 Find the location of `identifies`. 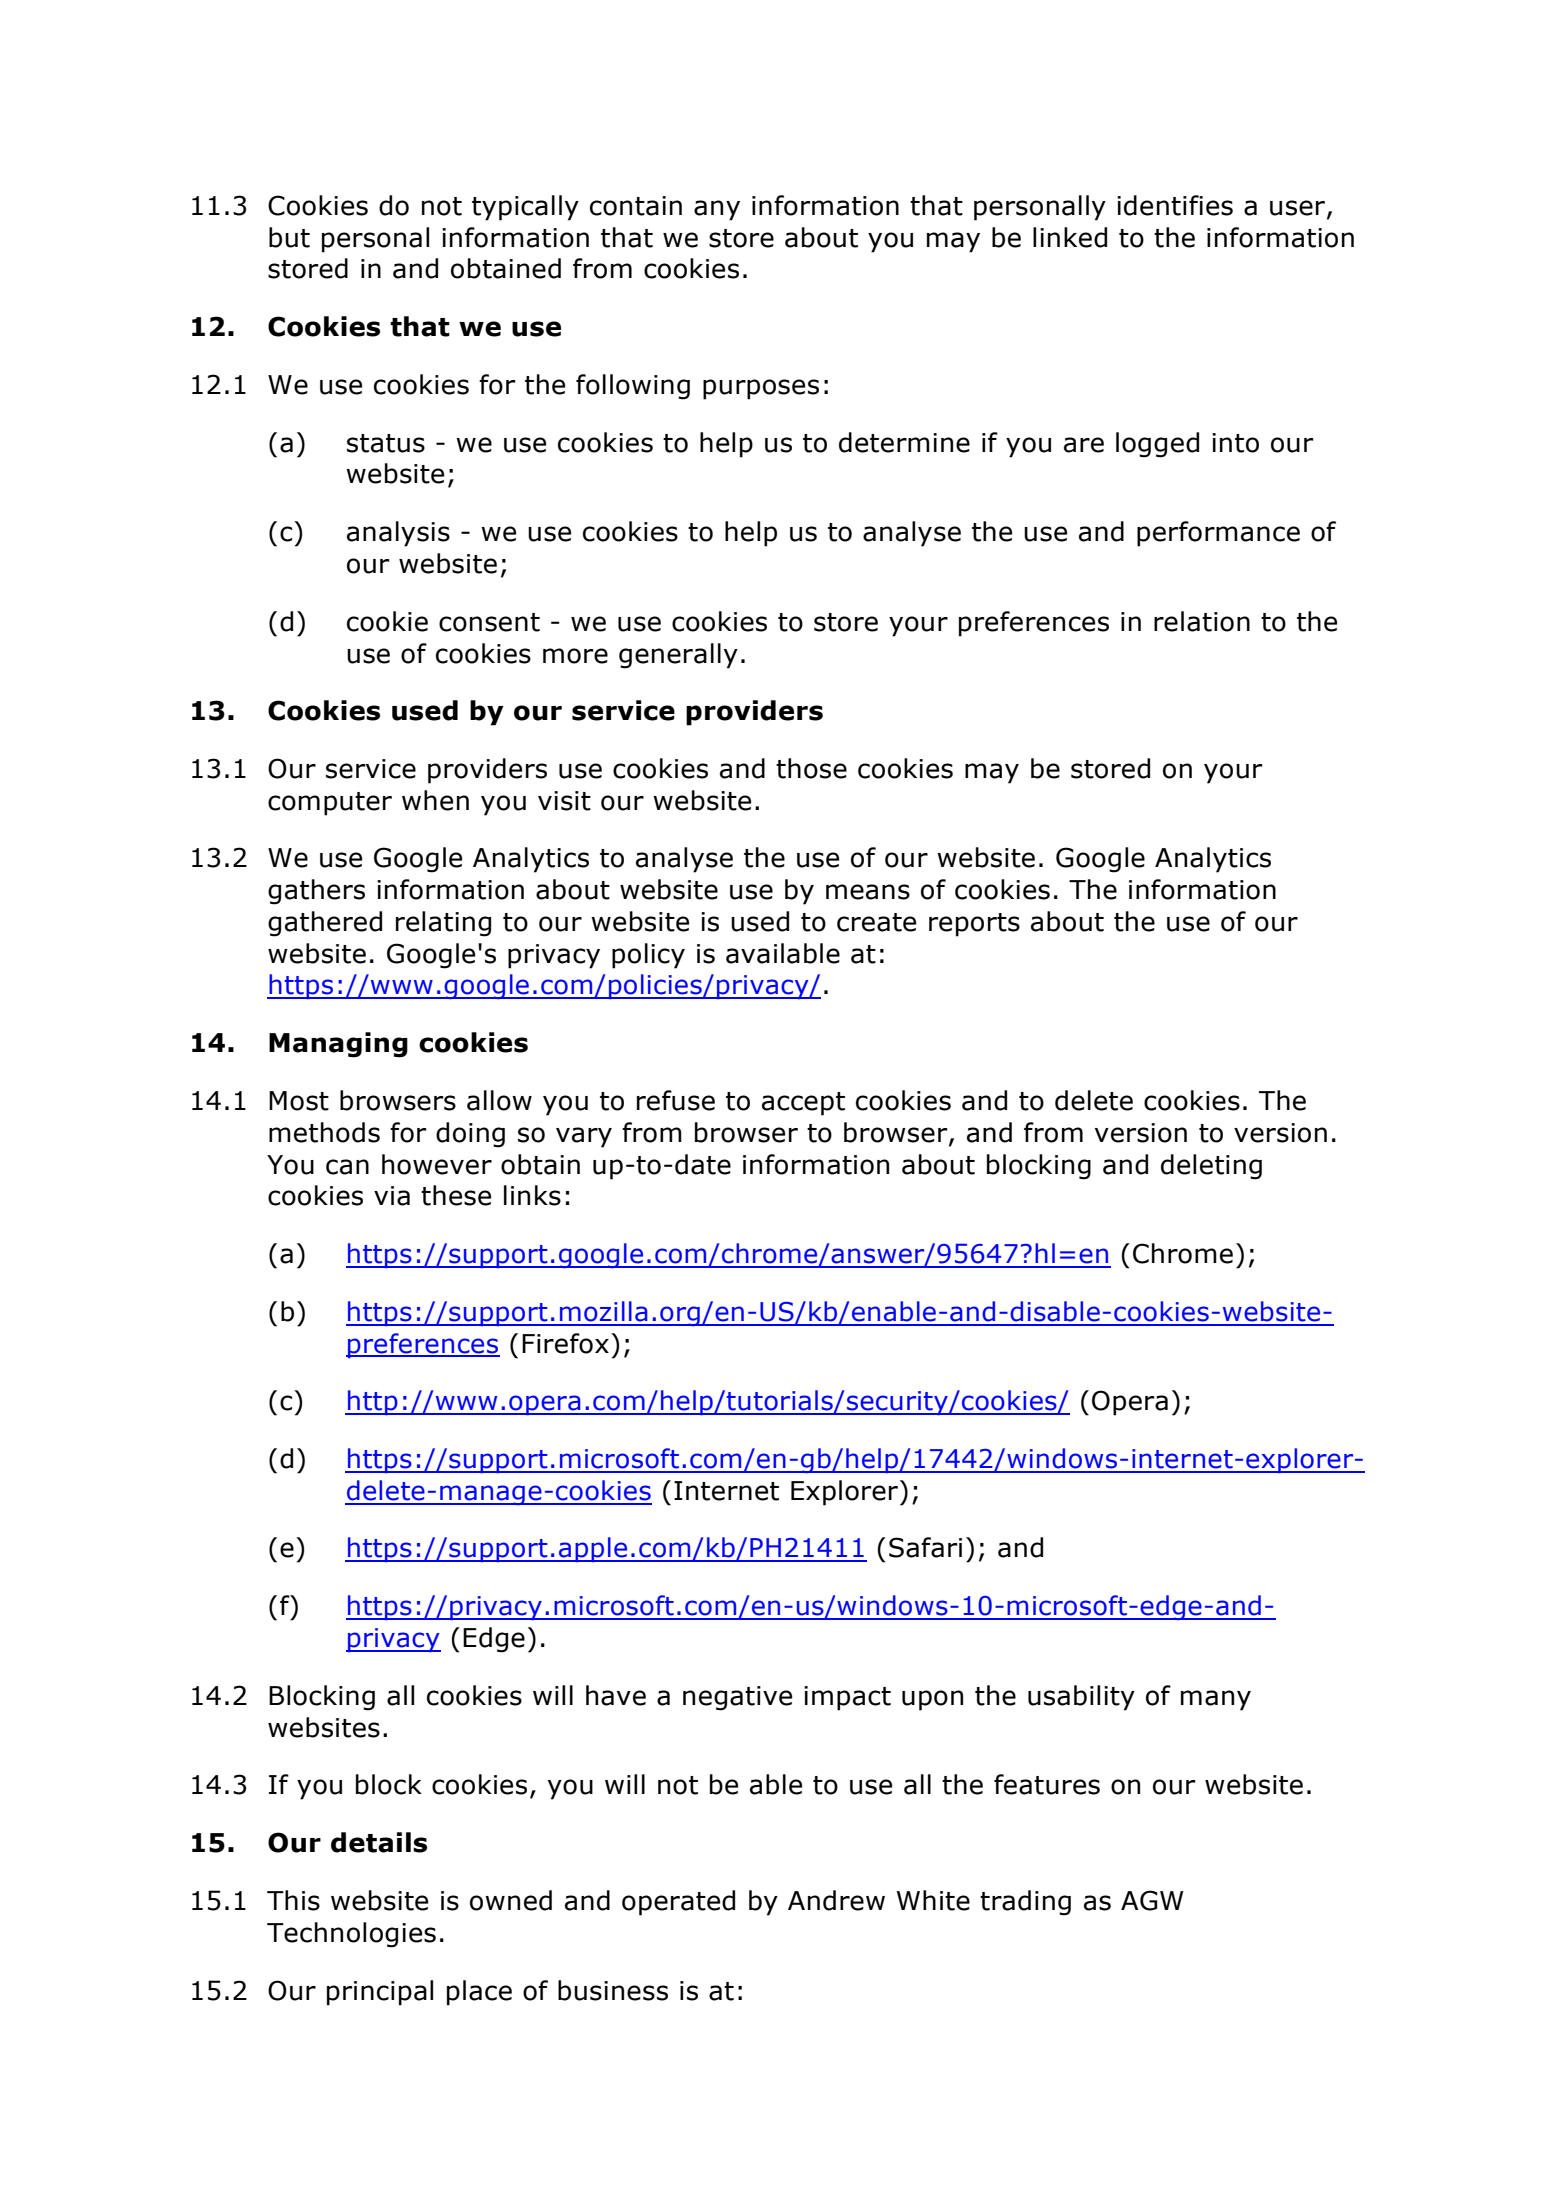

identifies is located at coordinates (1175, 205).
